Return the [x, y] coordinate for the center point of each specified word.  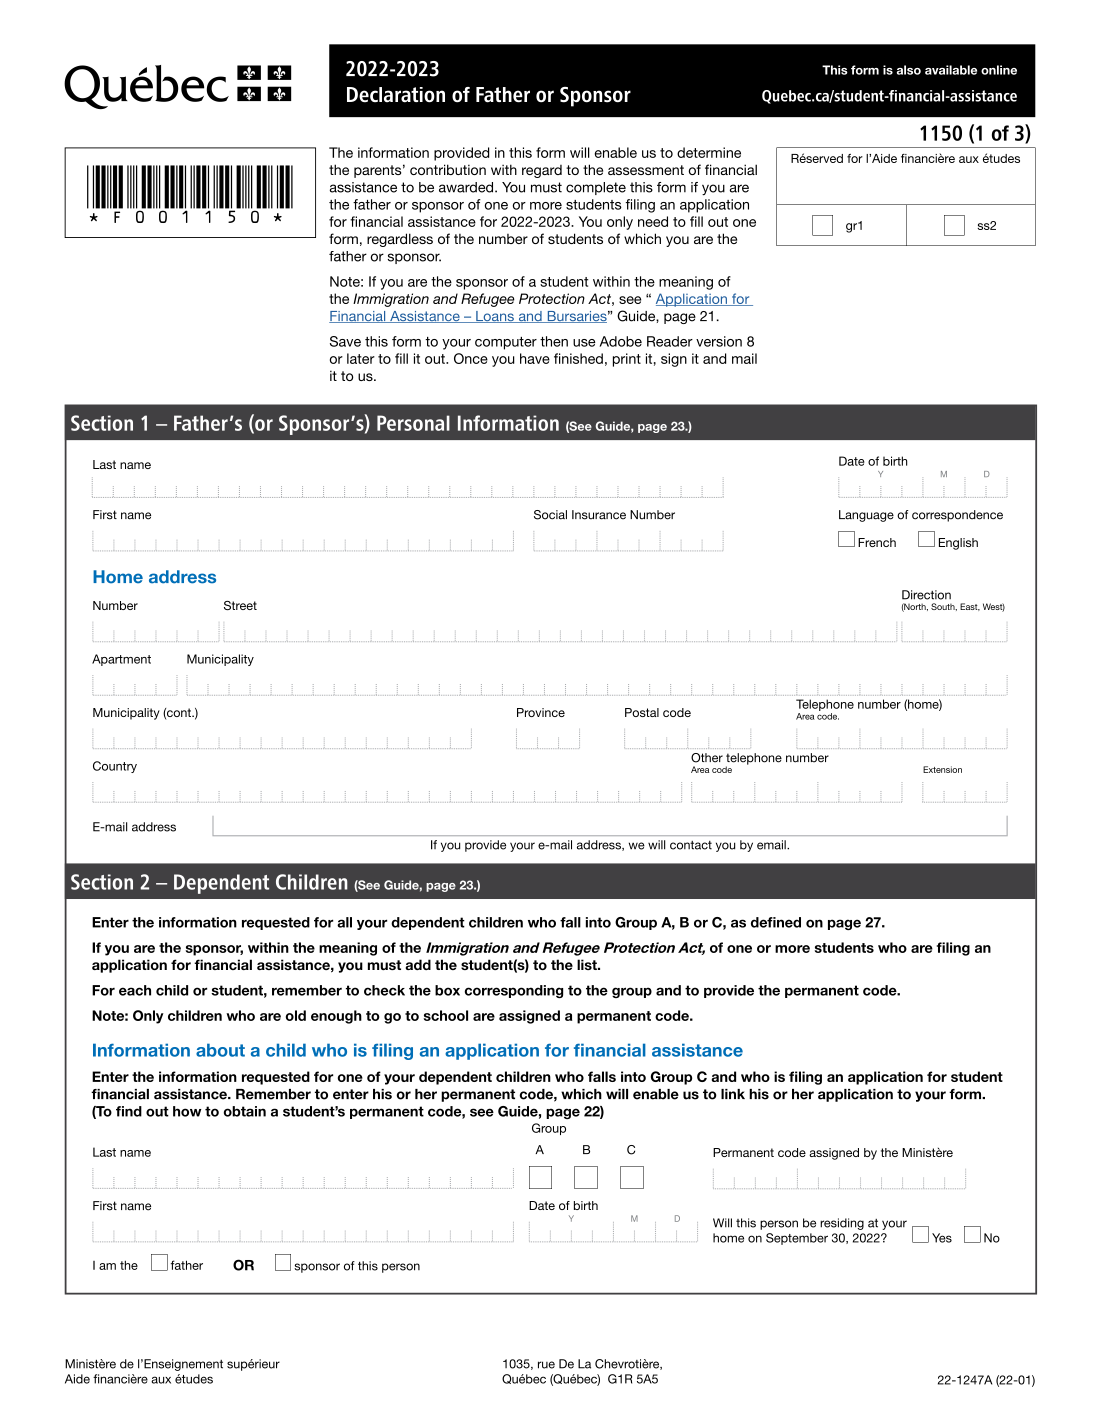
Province [541, 712]
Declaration [396, 95]
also [909, 70]
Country [115, 767]
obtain [245, 1111]
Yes [942, 1238]
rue [546, 1365]
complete [596, 188]
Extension [942, 769]
